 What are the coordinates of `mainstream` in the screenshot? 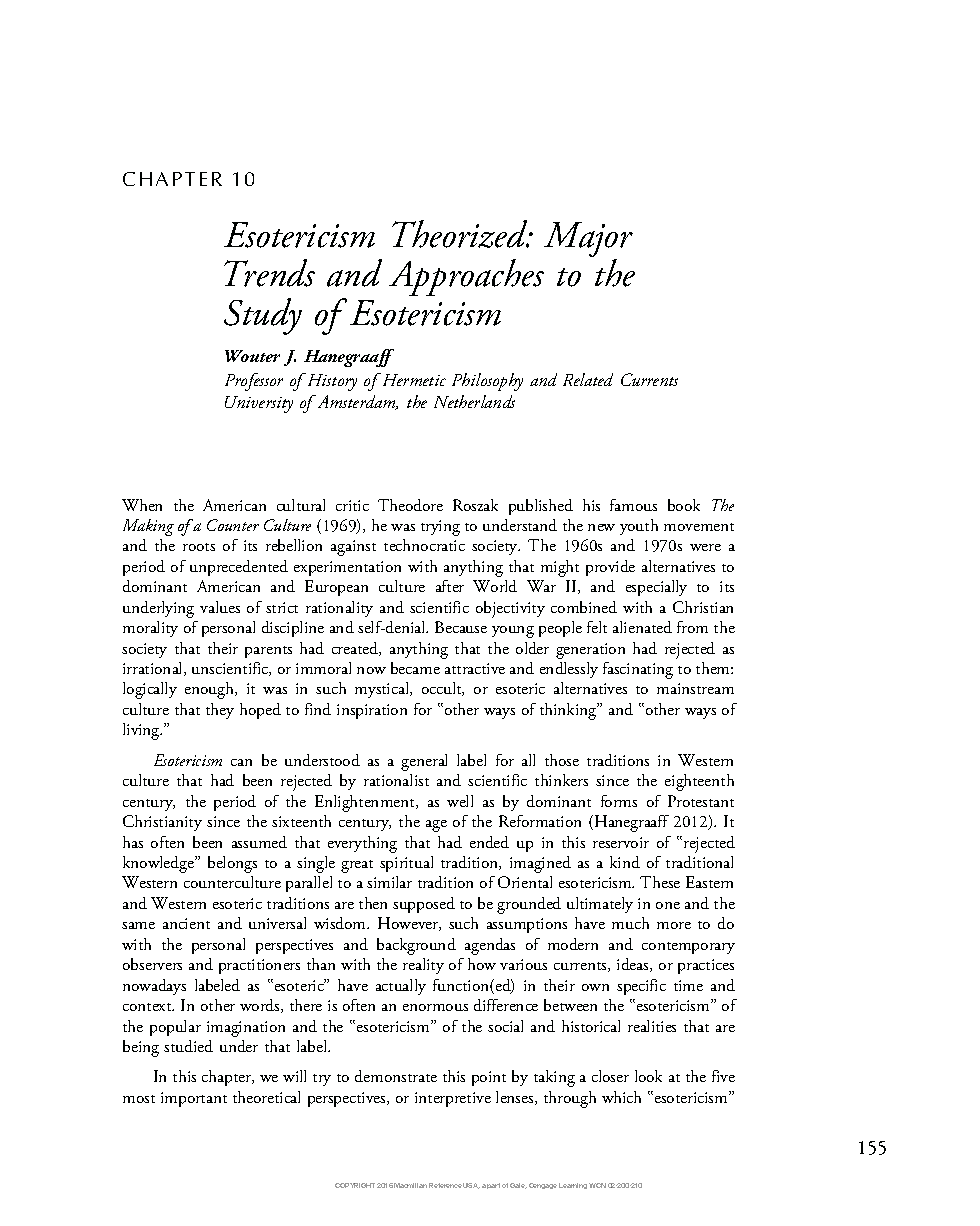 It's located at (695, 688).
